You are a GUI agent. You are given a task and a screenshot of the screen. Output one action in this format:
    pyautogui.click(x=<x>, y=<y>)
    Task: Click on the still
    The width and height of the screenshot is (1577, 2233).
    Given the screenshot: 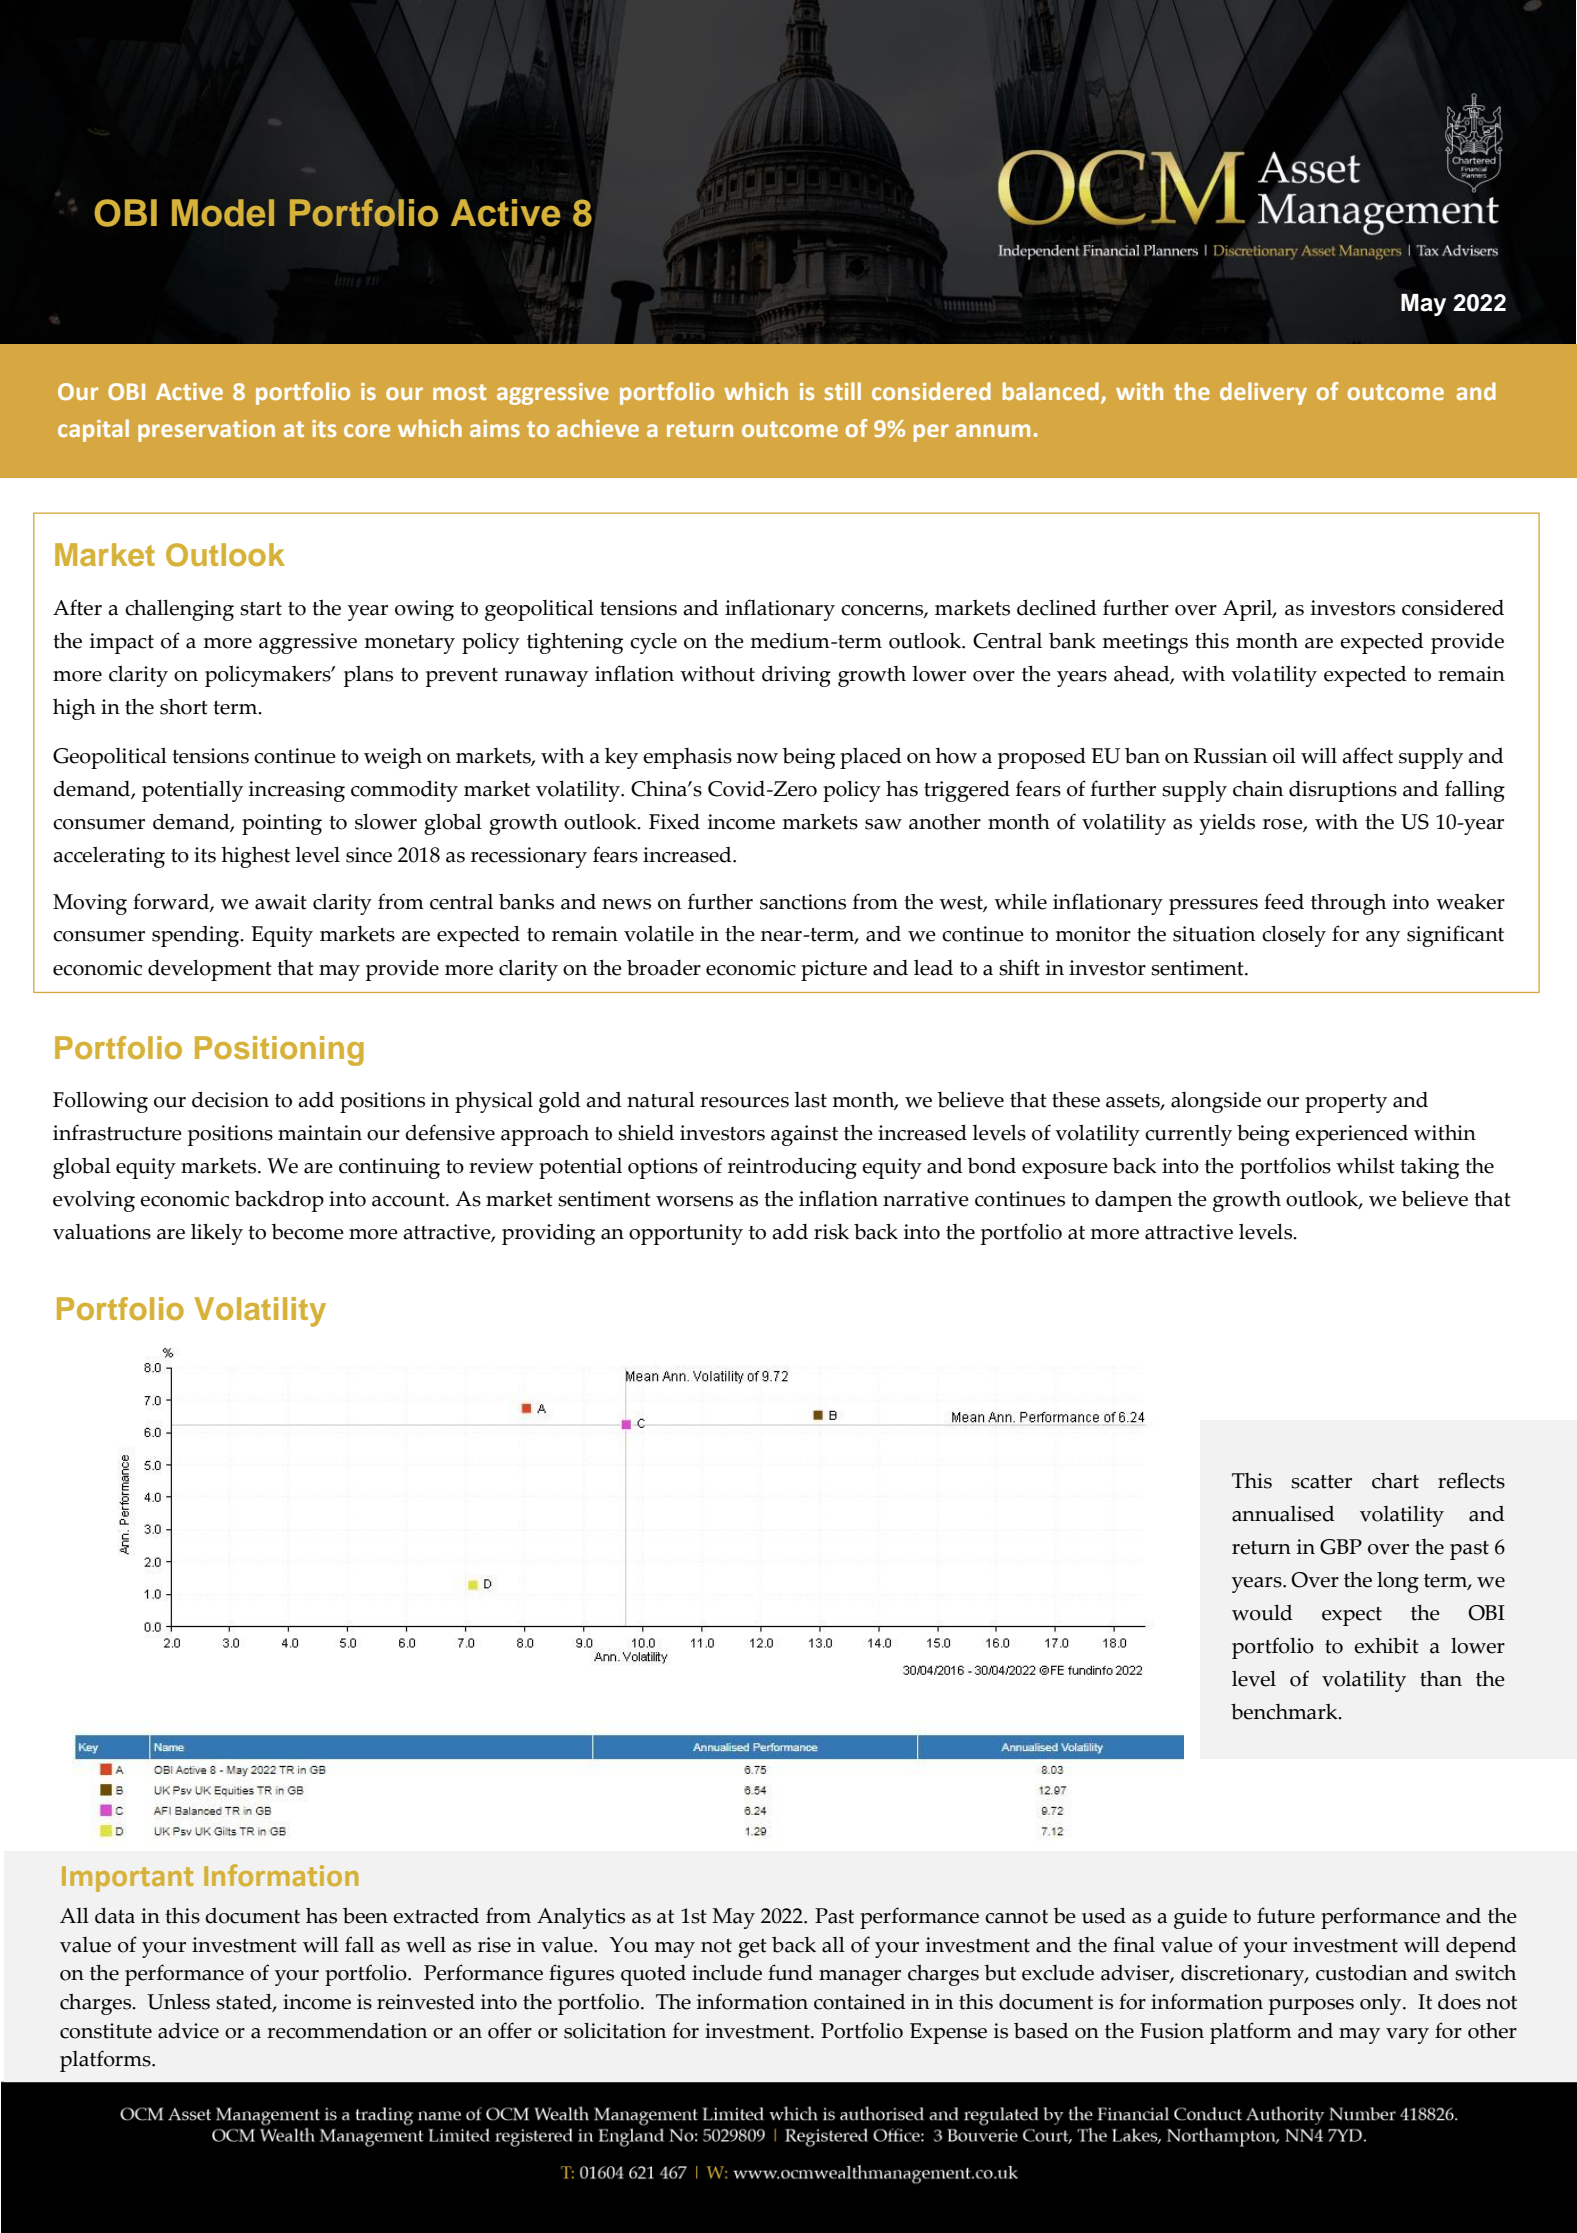 What is the action you would take?
    pyautogui.click(x=843, y=391)
